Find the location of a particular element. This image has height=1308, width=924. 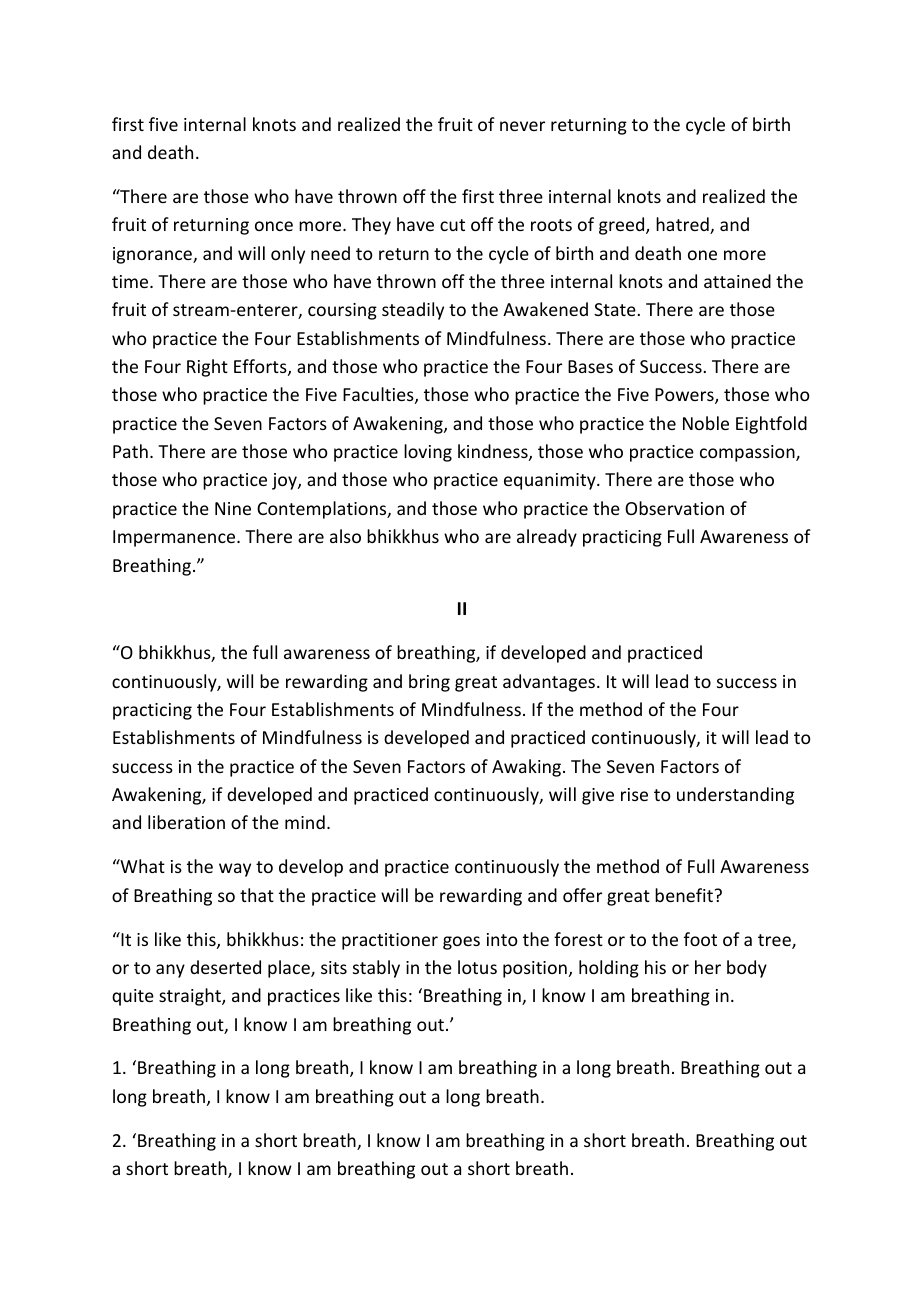

steadily is located at coordinates (413, 311).
